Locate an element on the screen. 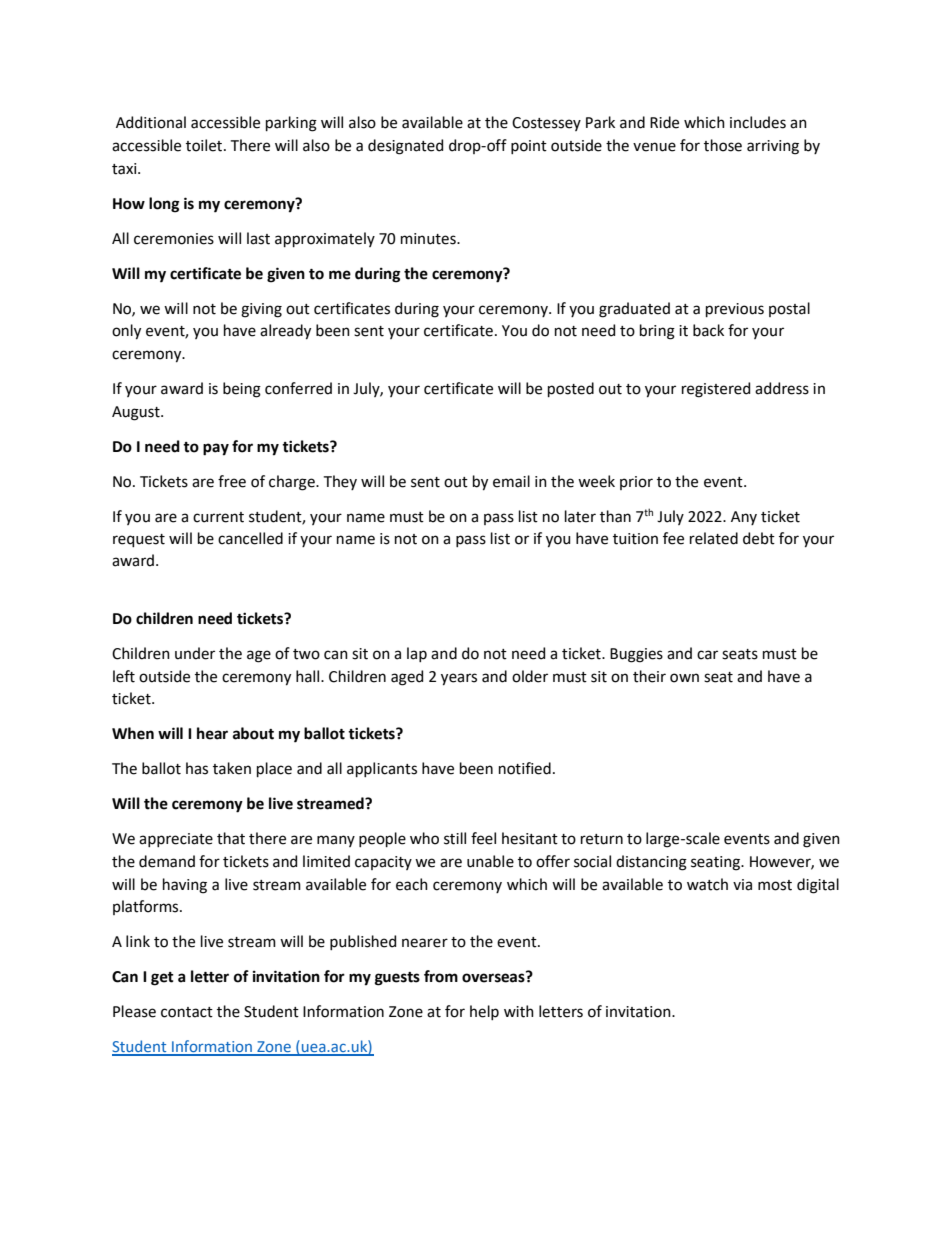  toilet is located at coordinates (205, 145).
